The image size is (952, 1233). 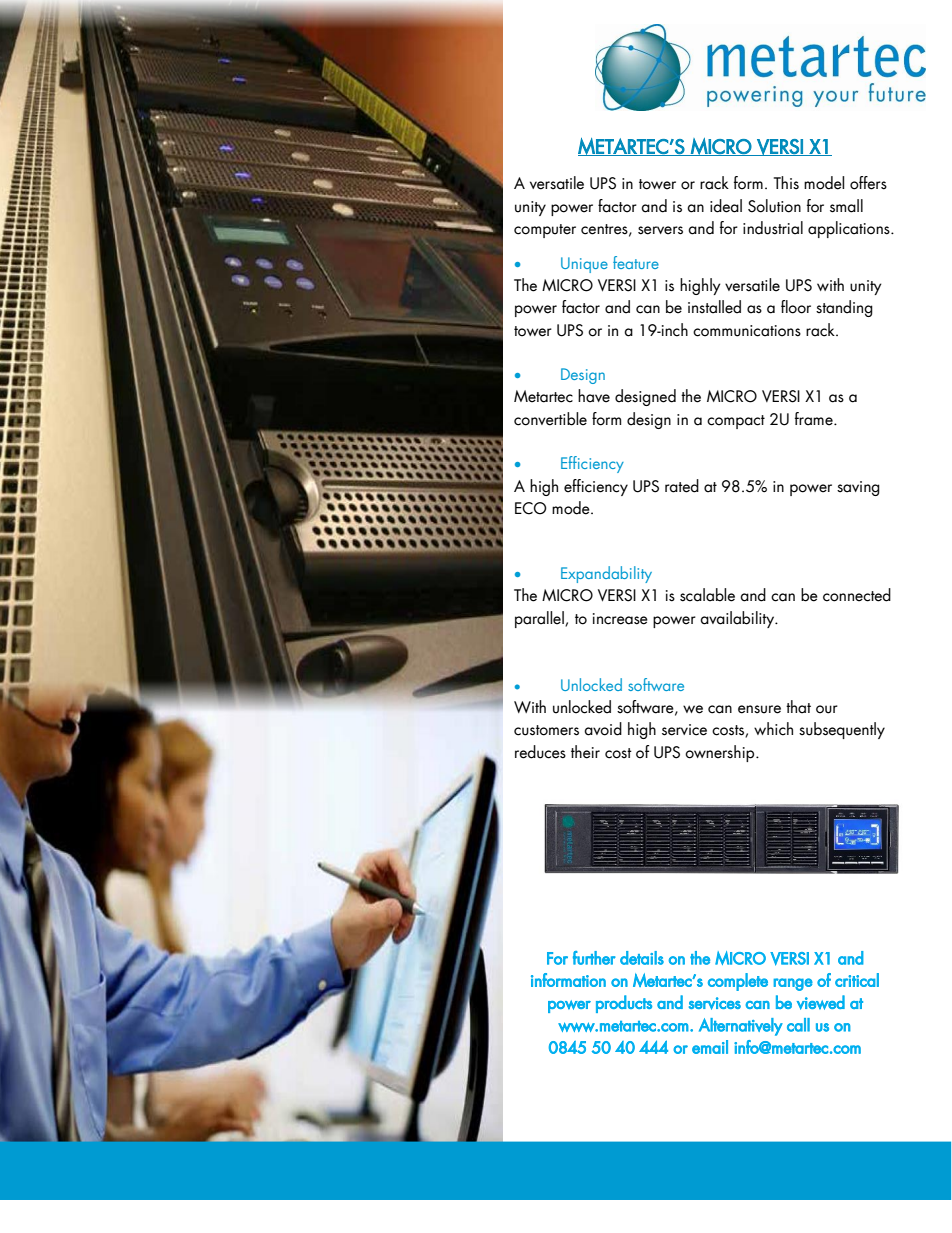 I want to click on compact, so click(x=736, y=422).
